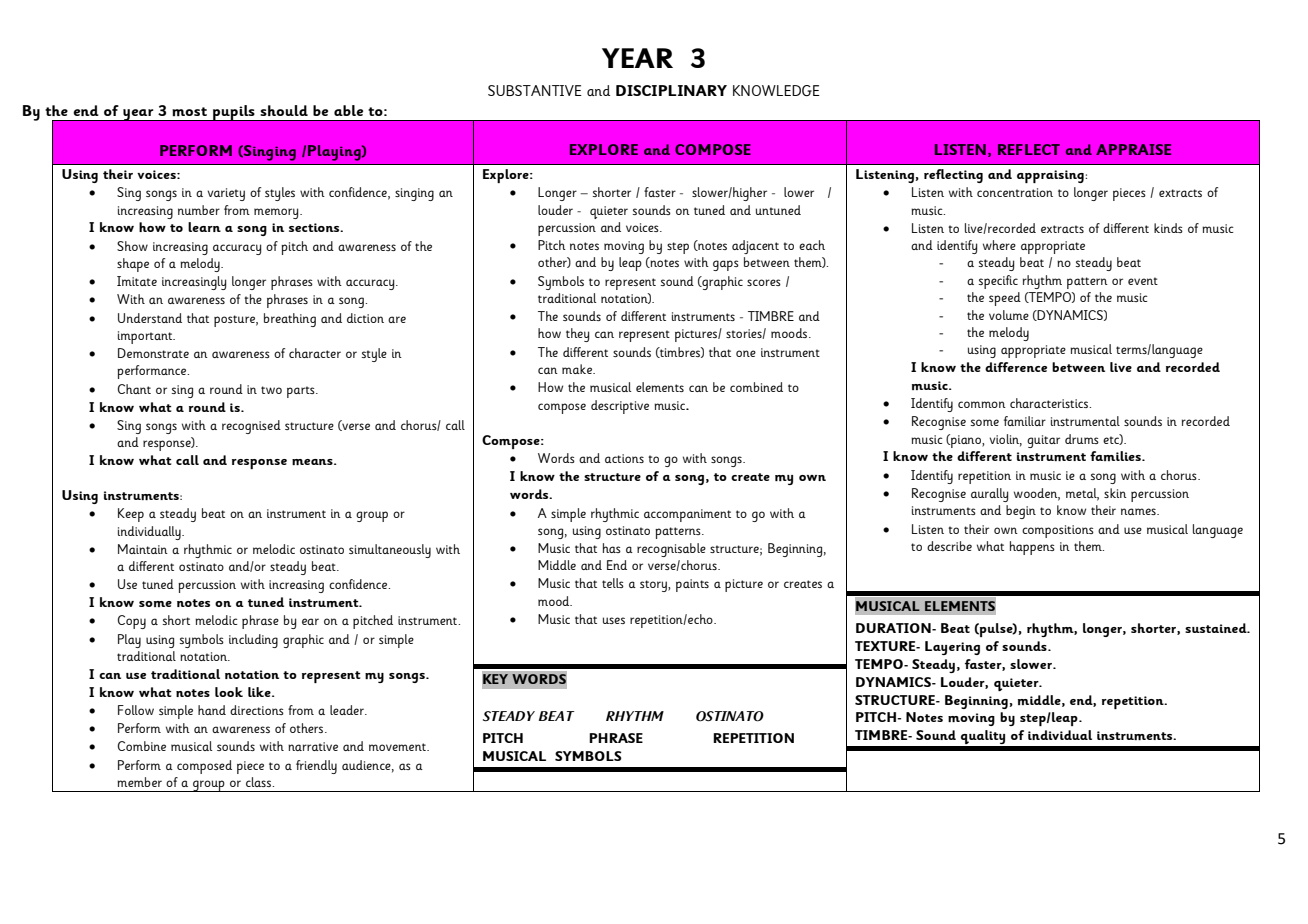  Describe the element at coordinates (1217, 628) in the page. I see `sustained` at that location.
